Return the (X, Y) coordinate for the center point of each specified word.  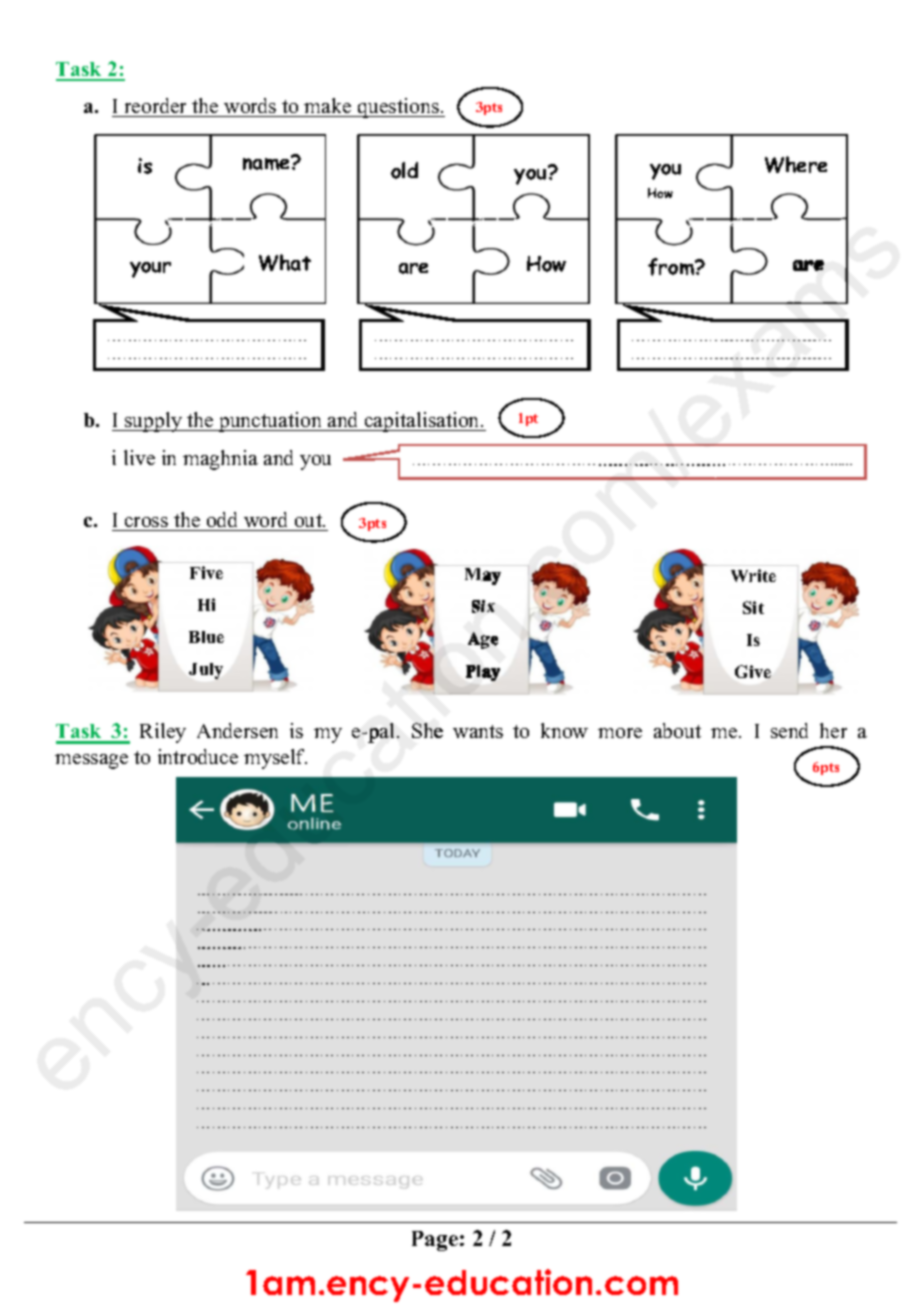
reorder (155, 105)
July (206, 671)
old (404, 170)
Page (435, 1241)
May (483, 576)
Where (796, 164)
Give (753, 671)
